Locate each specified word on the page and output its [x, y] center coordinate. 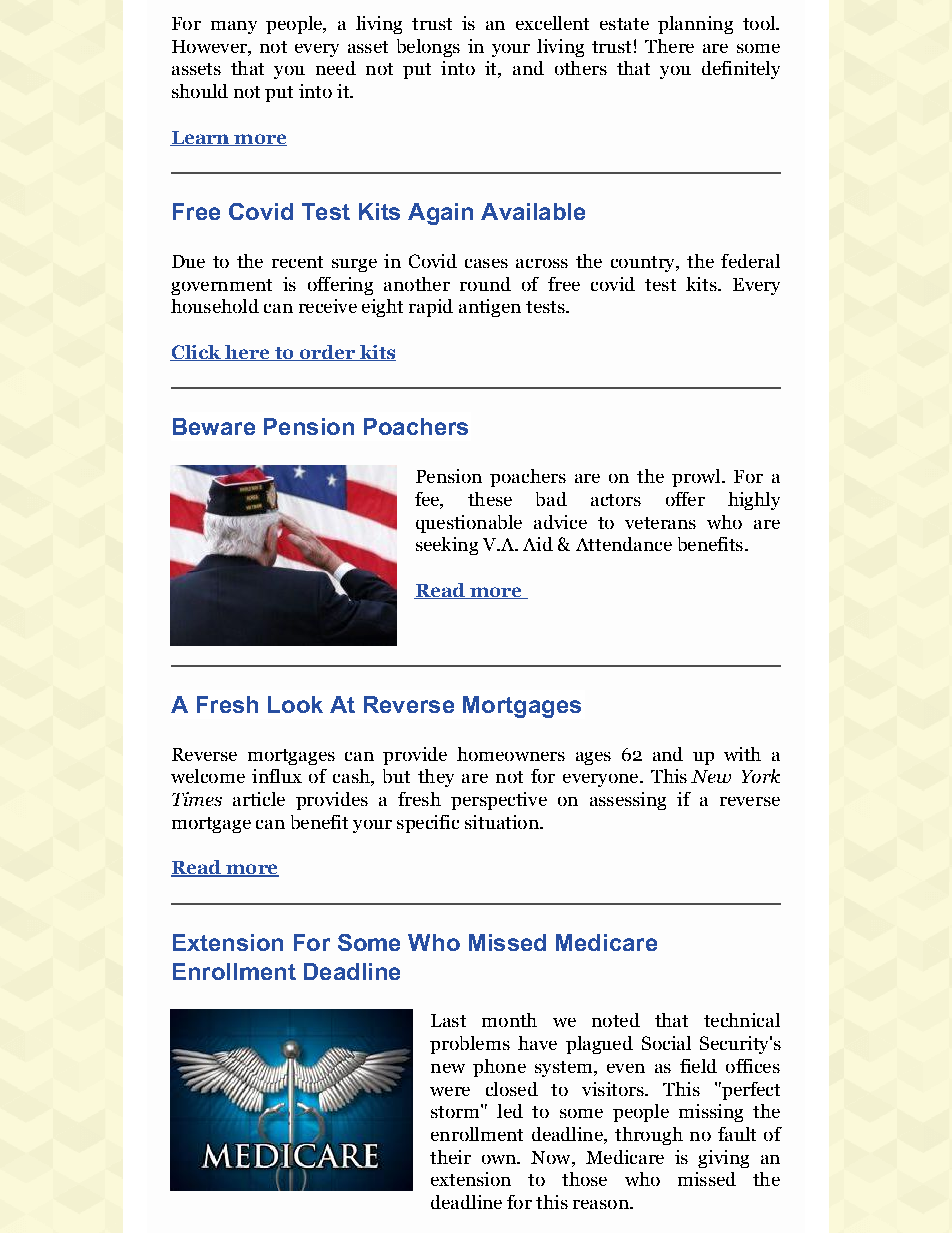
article [259, 799]
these [490, 499]
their [450, 1157]
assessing [628, 801]
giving [723, 1159]
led [510, 1111]
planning [695, 25]
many [234, 27]
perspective [499, 801]
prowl [697, 478]
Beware [214, 426]
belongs [428, 48]
